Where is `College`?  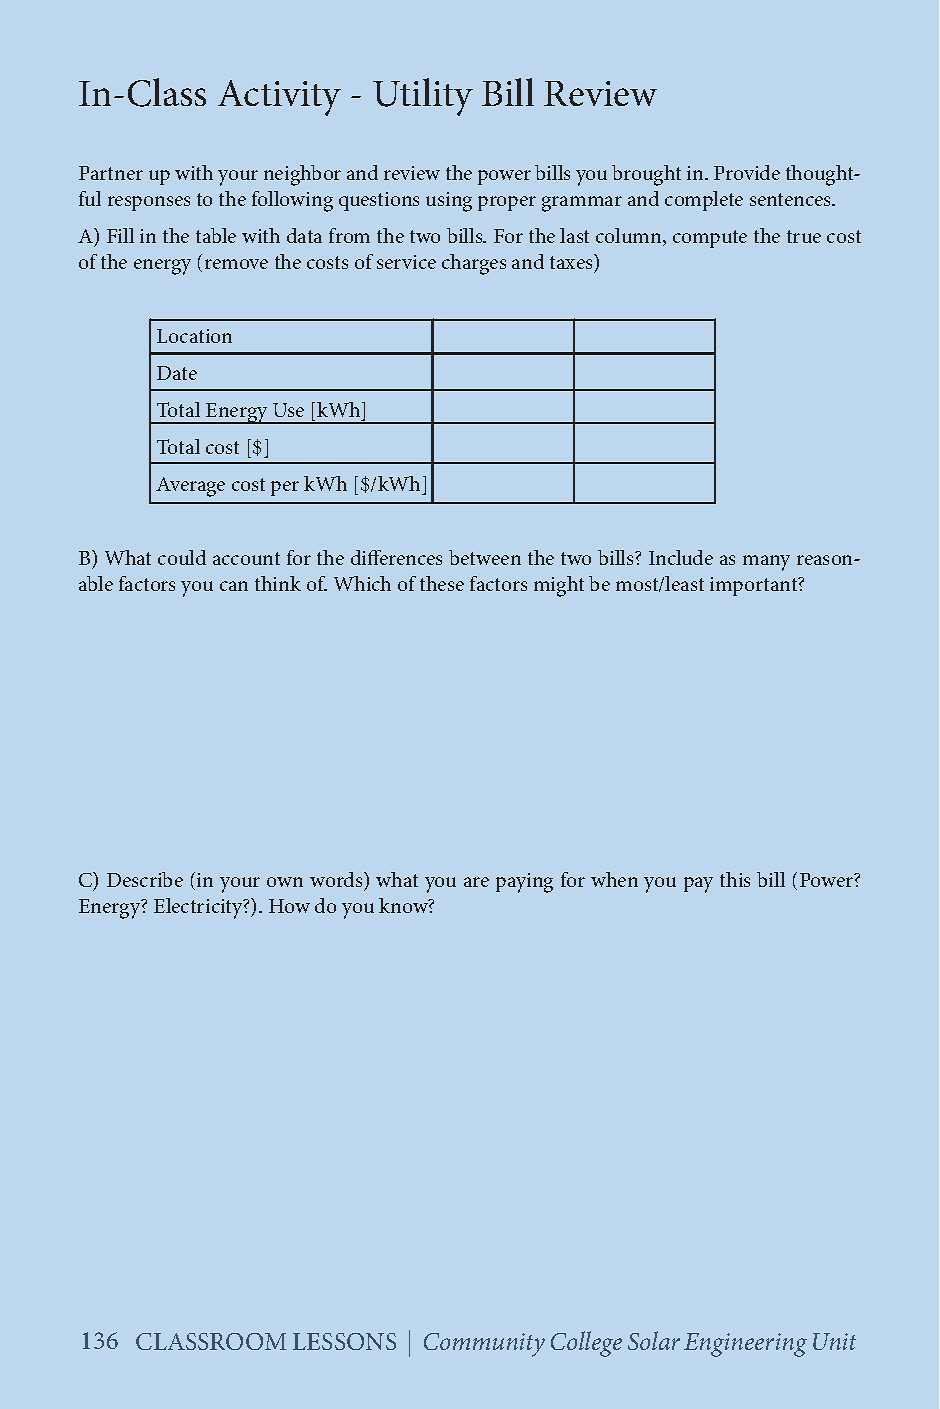 College is located at coordinates (586, 1344).
